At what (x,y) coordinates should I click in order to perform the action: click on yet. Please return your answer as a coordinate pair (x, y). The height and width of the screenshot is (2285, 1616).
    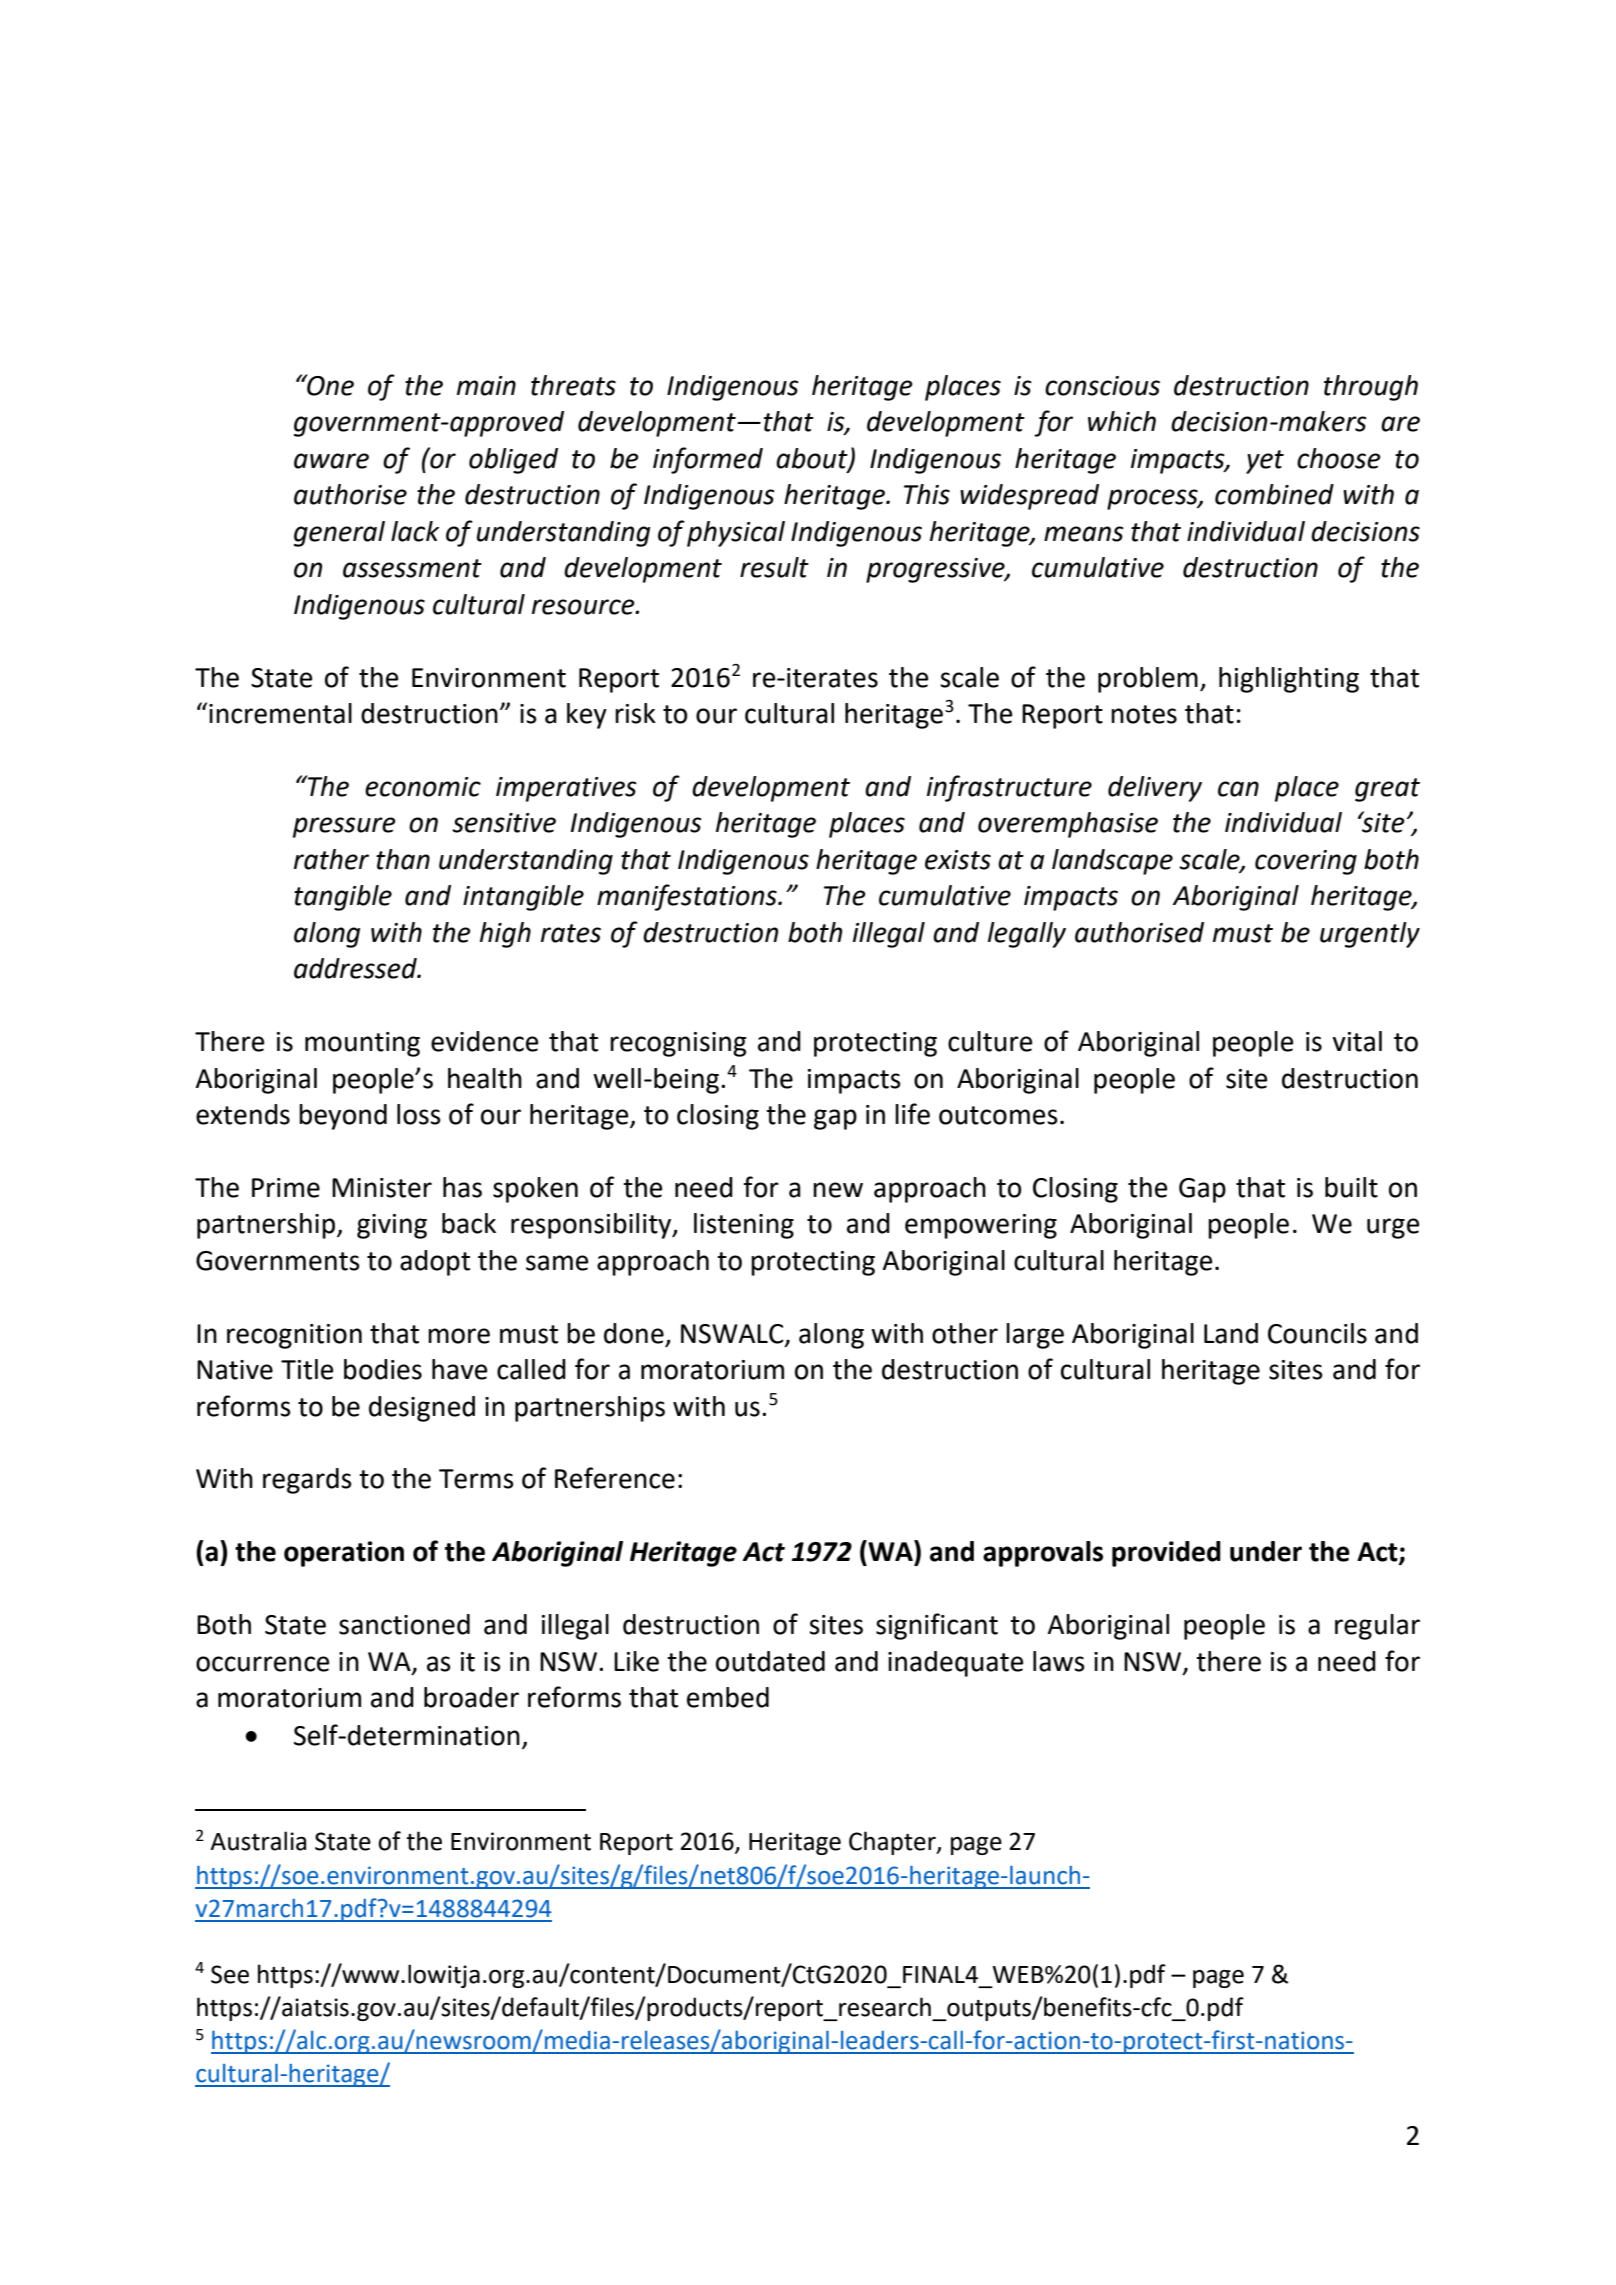
    Looking at the image, I should click on (1265, 462).
